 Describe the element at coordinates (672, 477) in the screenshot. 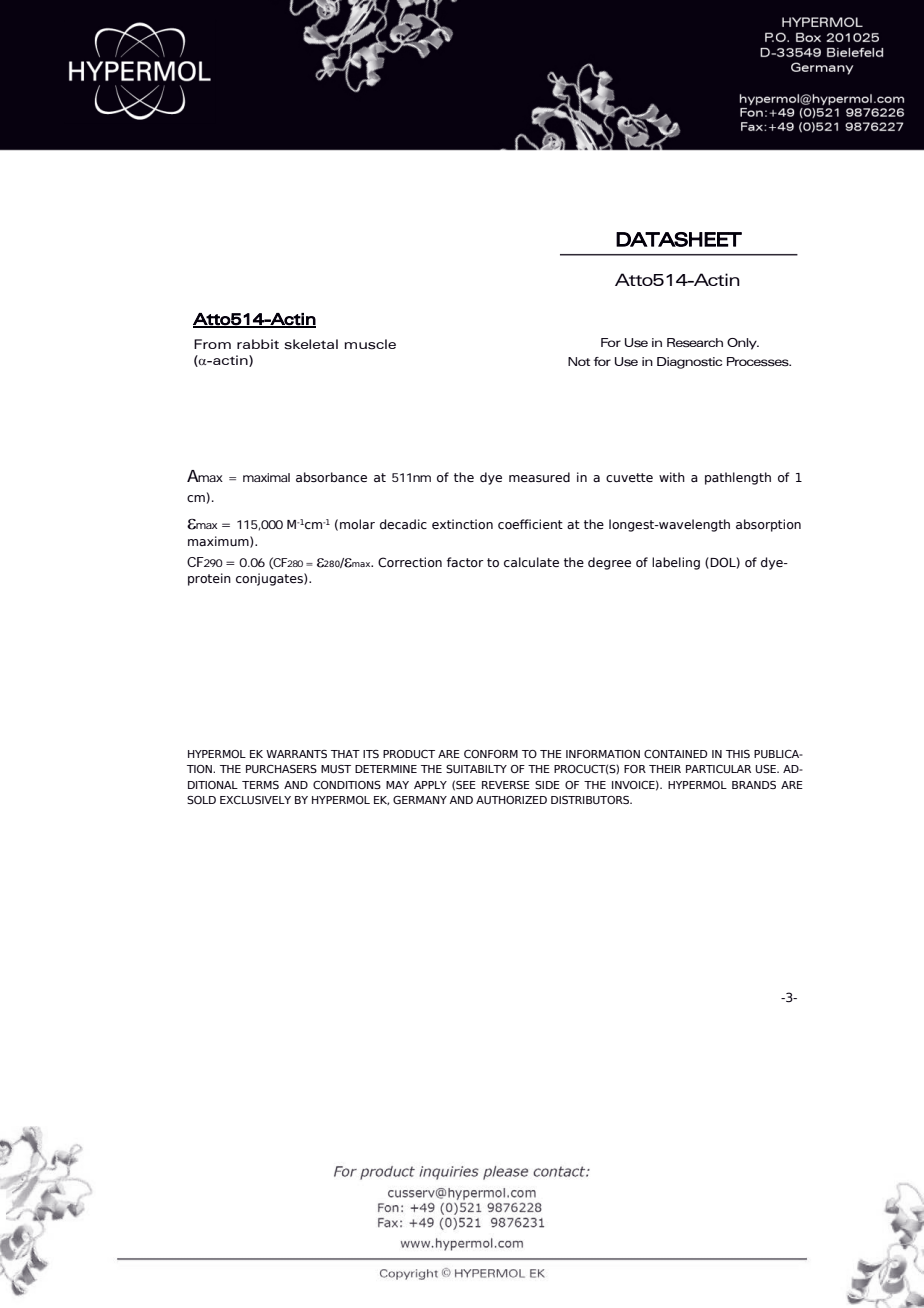

I see `with` at that location.
